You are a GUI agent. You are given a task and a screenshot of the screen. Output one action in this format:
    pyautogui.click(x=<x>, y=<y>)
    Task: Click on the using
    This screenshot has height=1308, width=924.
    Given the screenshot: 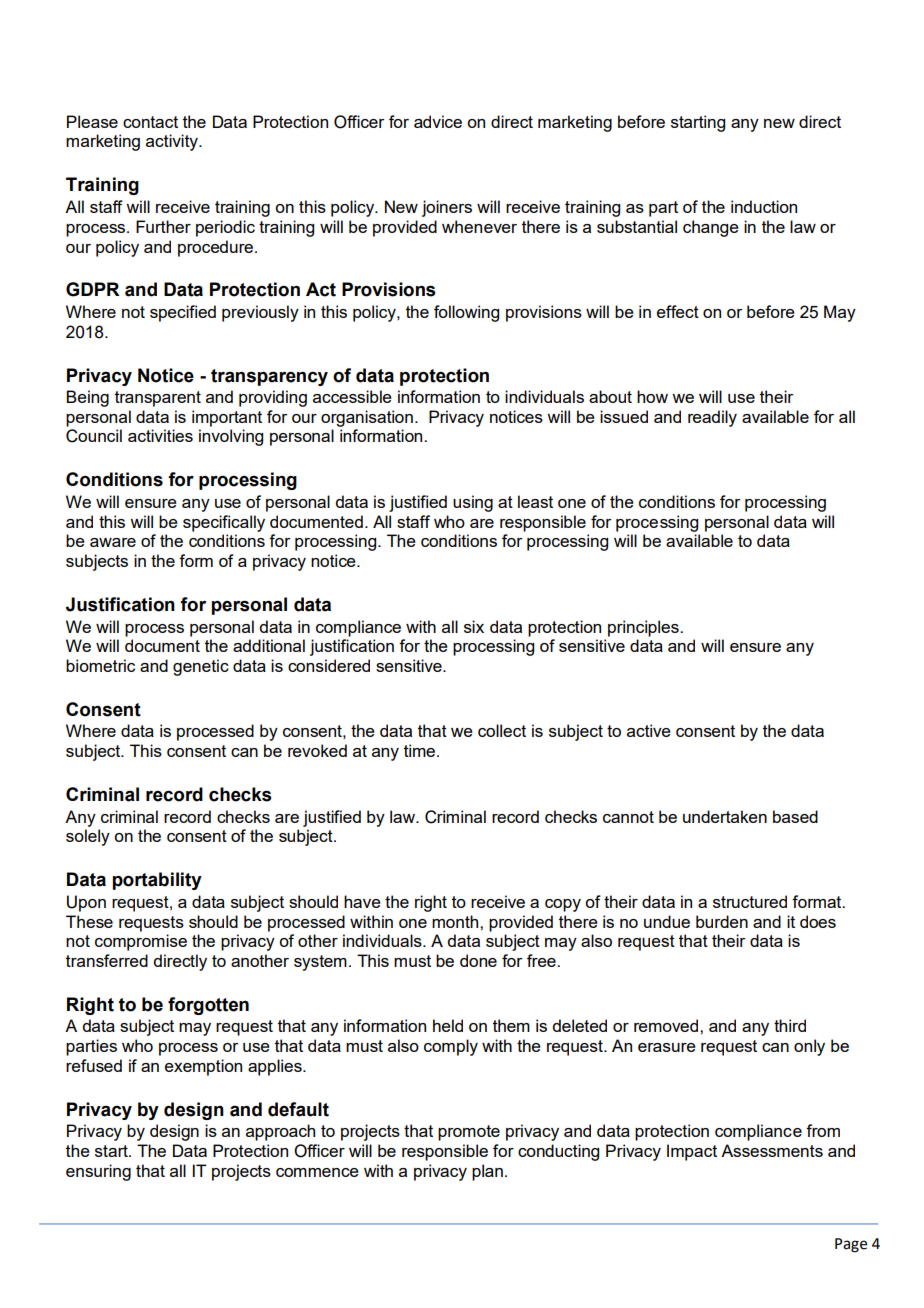 What is the action you would take?
    pyautogui.click(x=473, y=503)
